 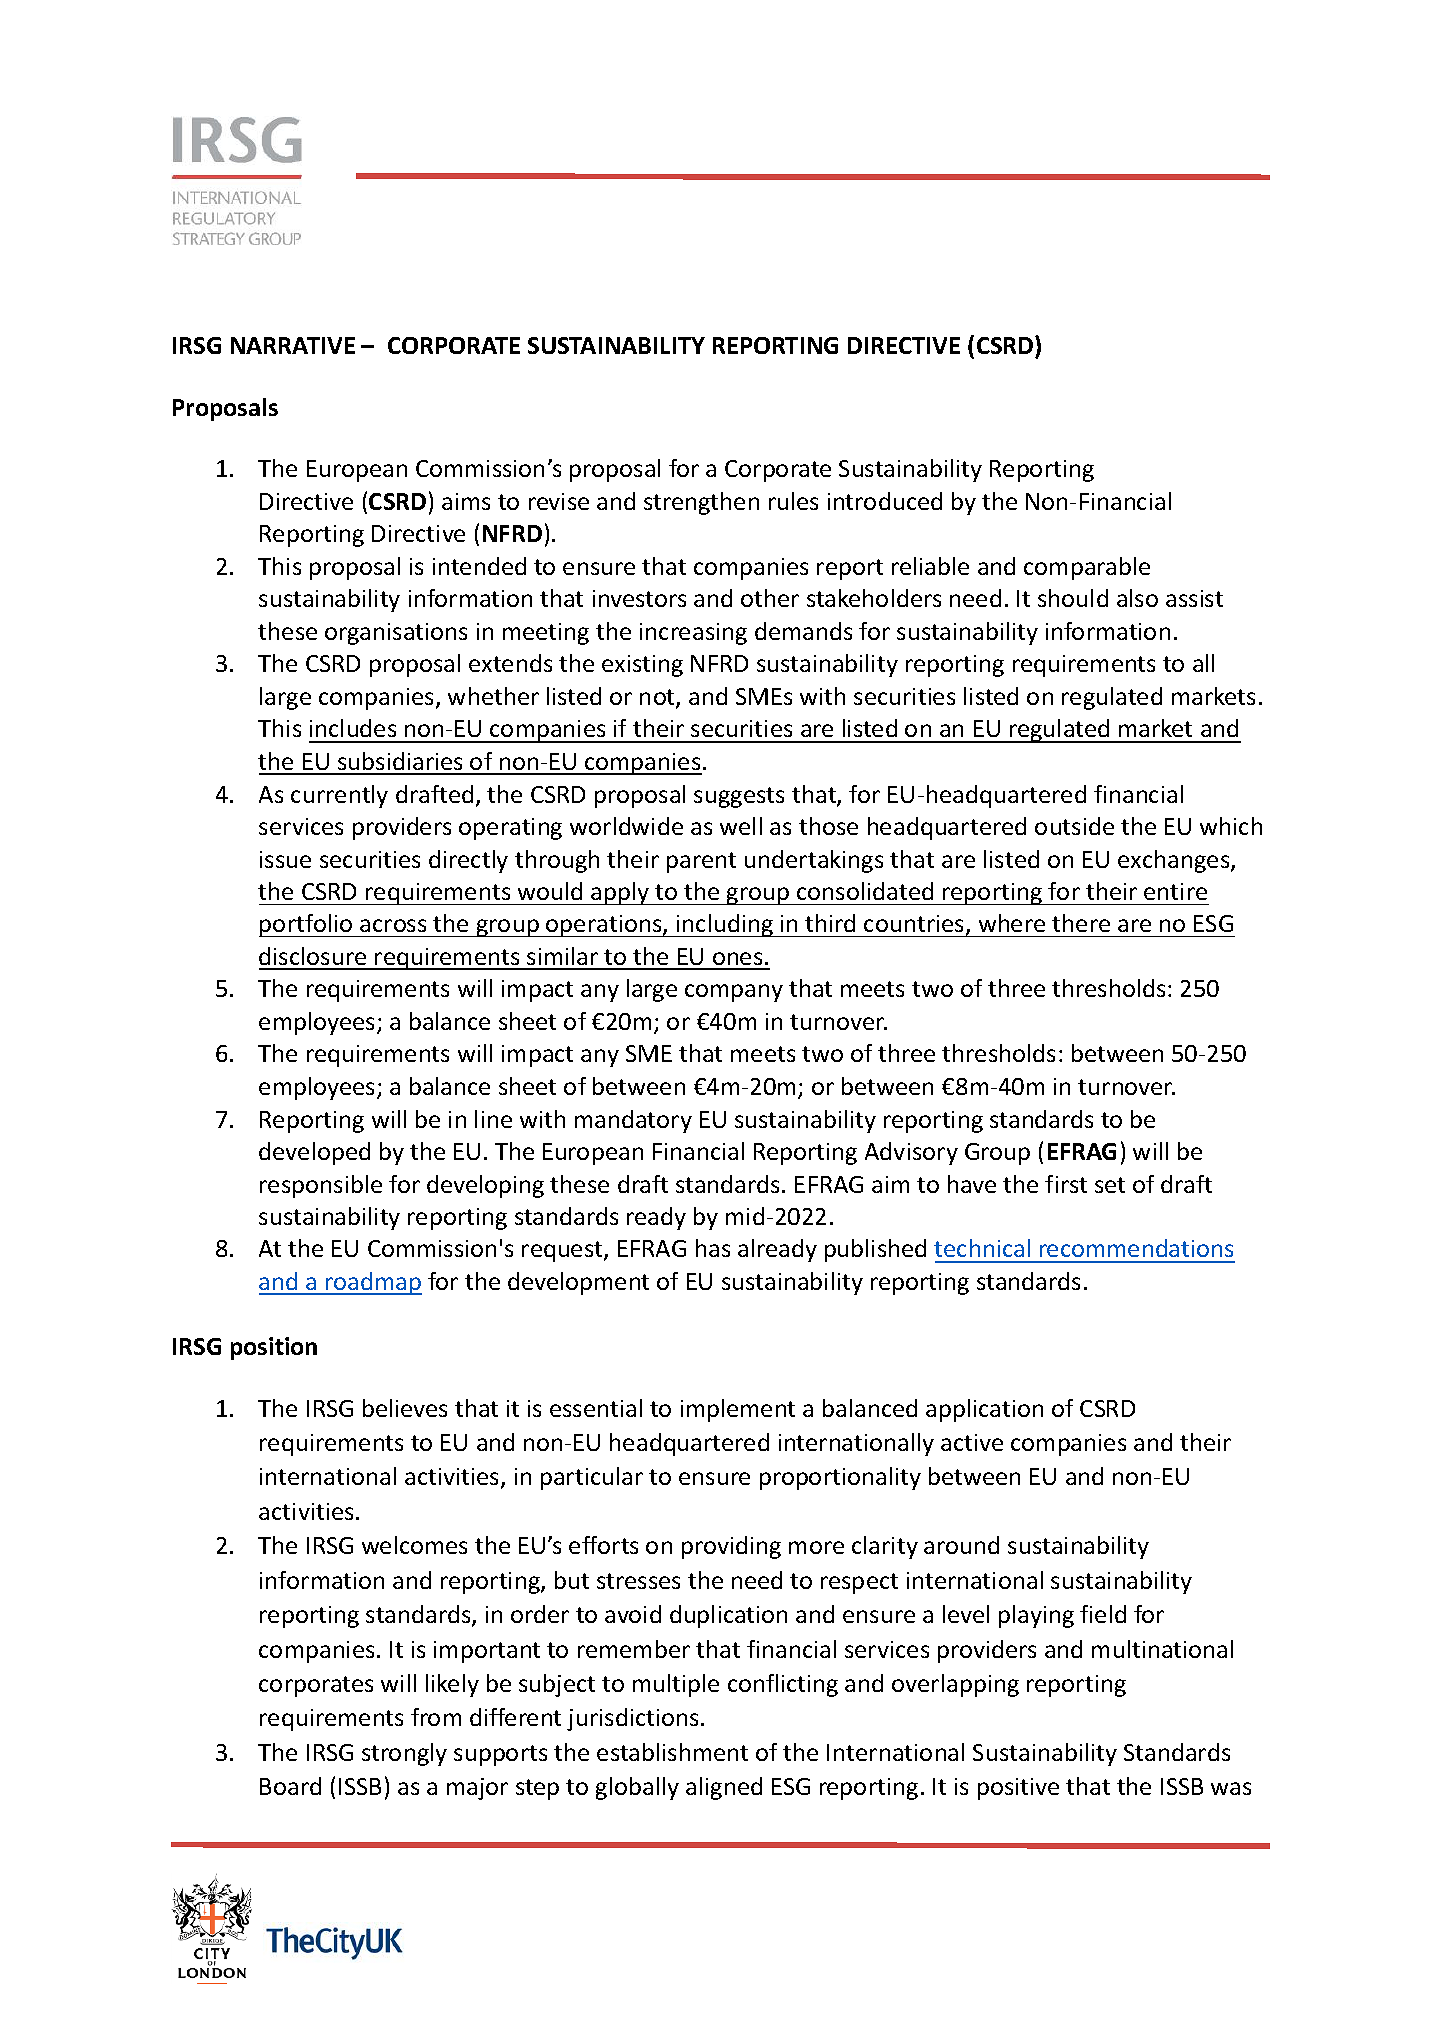 I want to click on believes, so click(x=405, y=1408).
